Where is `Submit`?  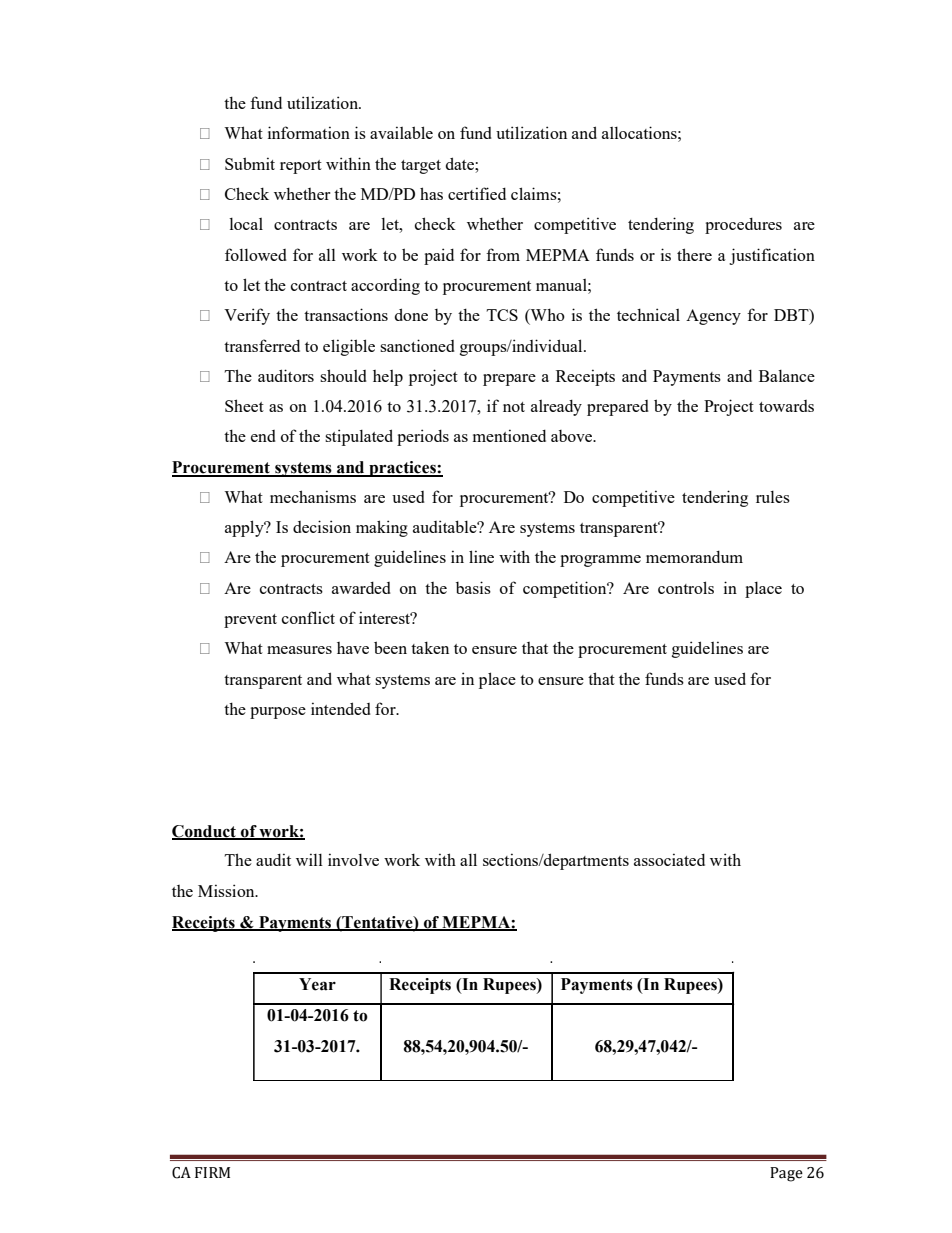 Submit is located at coordinates (250, 163).
